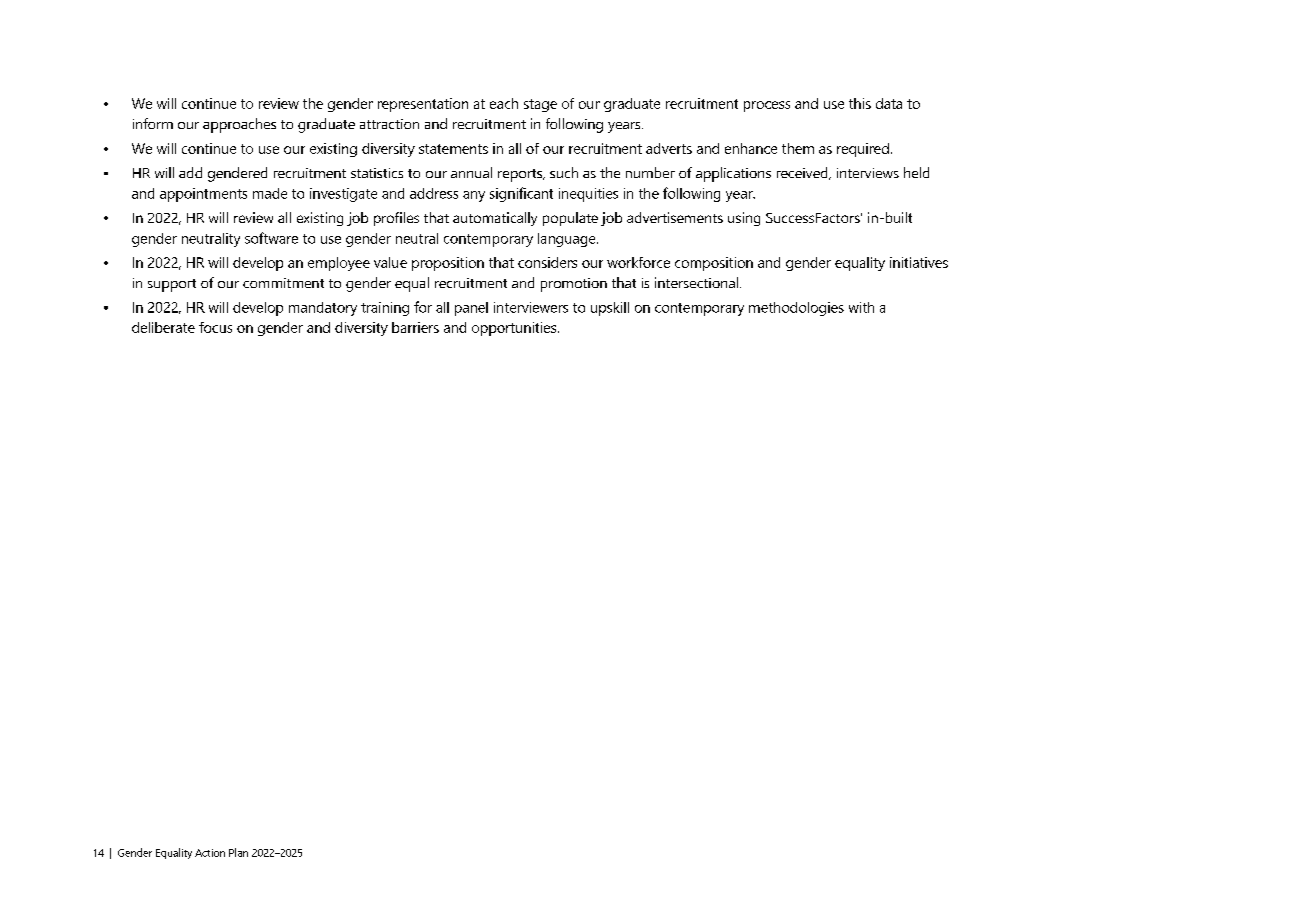 The height and width of the screenshot is (924, 1308). What do you see at coordinates (239, 125) in the screenshot?
I see `approaches` at bounding box center [239, 125].
